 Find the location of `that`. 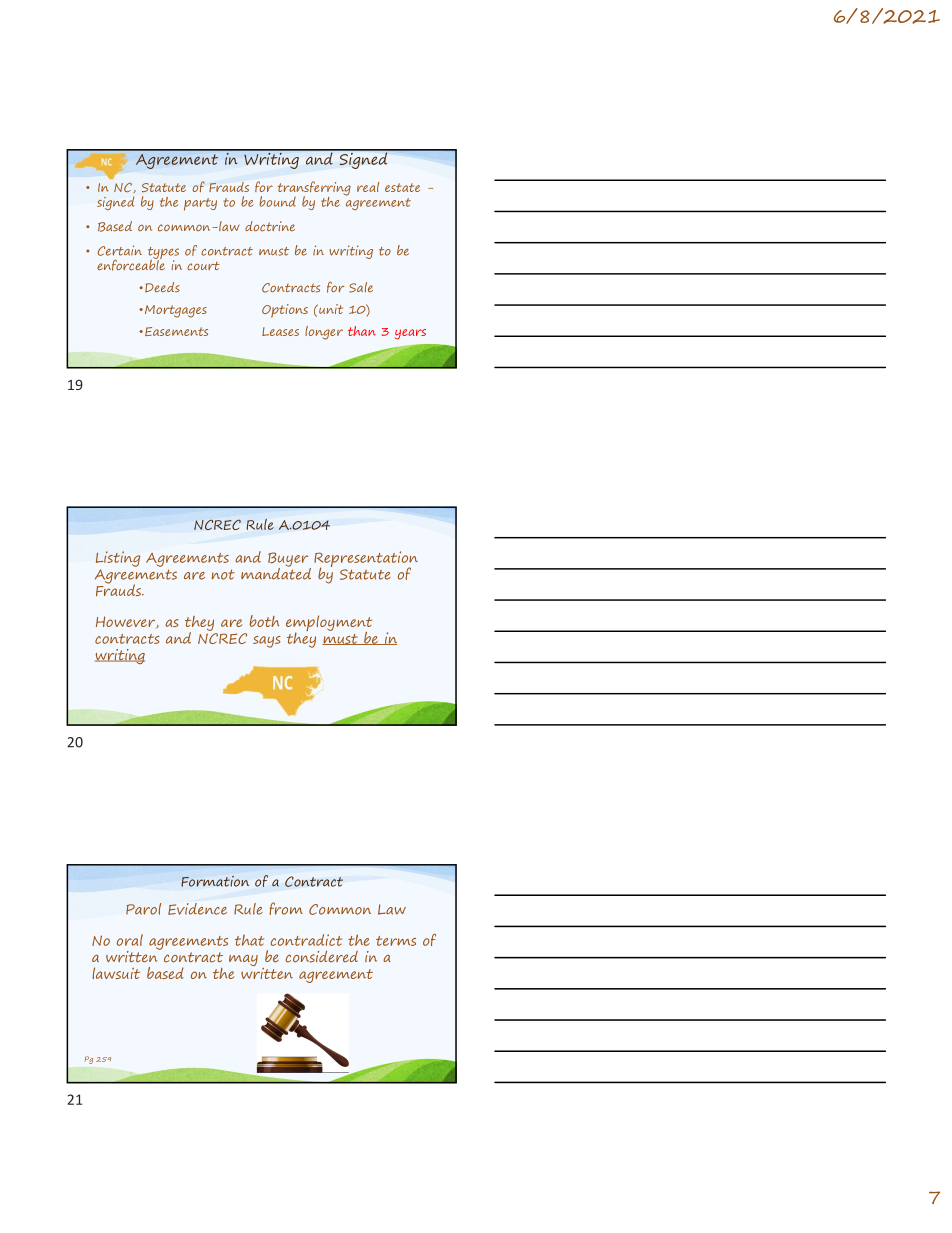

that is located at coordinates (249, 940).
